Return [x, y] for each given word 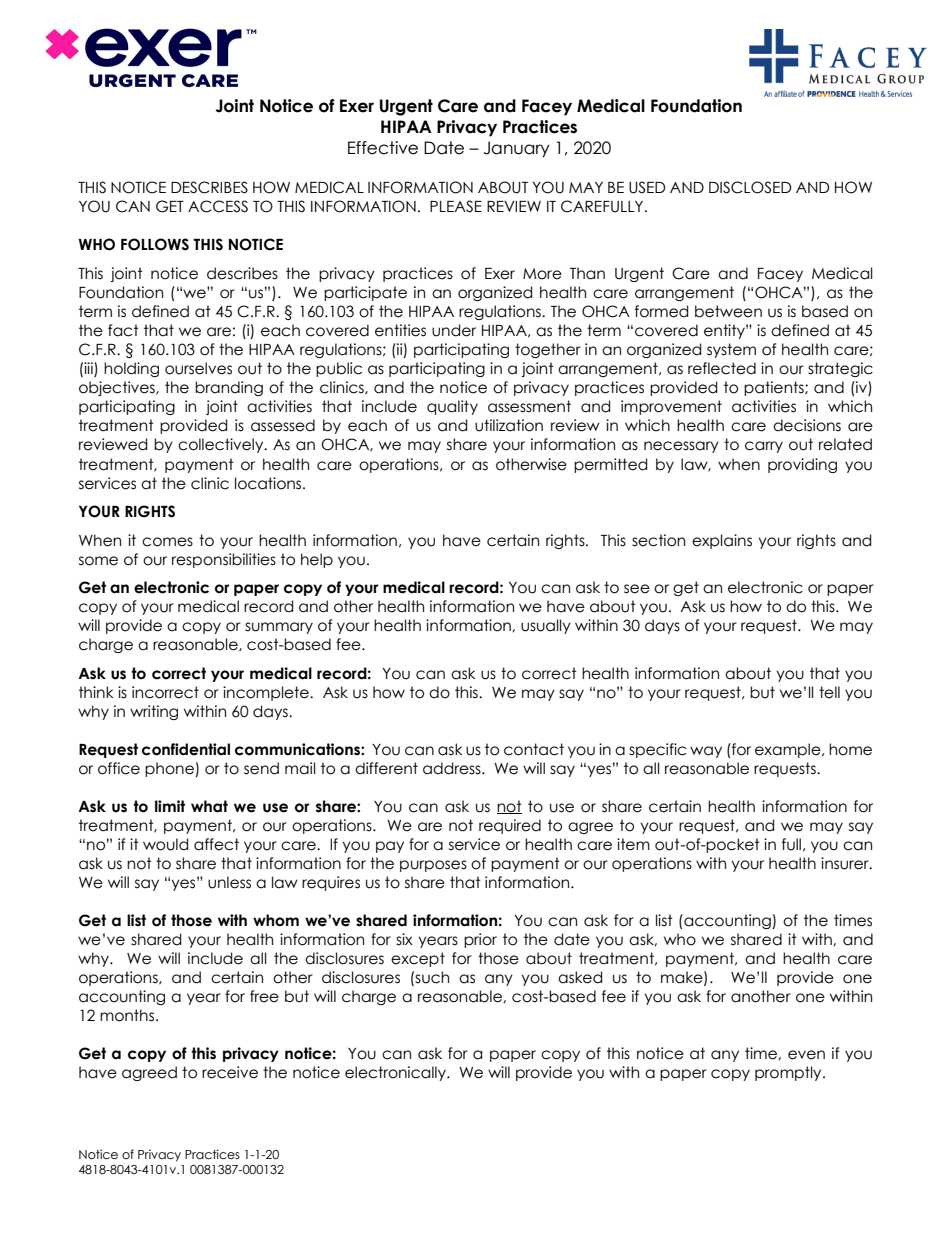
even [806, 1055]
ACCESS [218, 206]
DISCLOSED [750, 187]
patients [775, 388]
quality [452, 407]
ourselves [198, 368]
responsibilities [224, 560]
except [418, 959]
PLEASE [456, 206]
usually [546, 626]
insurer [846, 863]
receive [230, 1072]
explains [722, 541]
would [165, 844]
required [510, 826]
